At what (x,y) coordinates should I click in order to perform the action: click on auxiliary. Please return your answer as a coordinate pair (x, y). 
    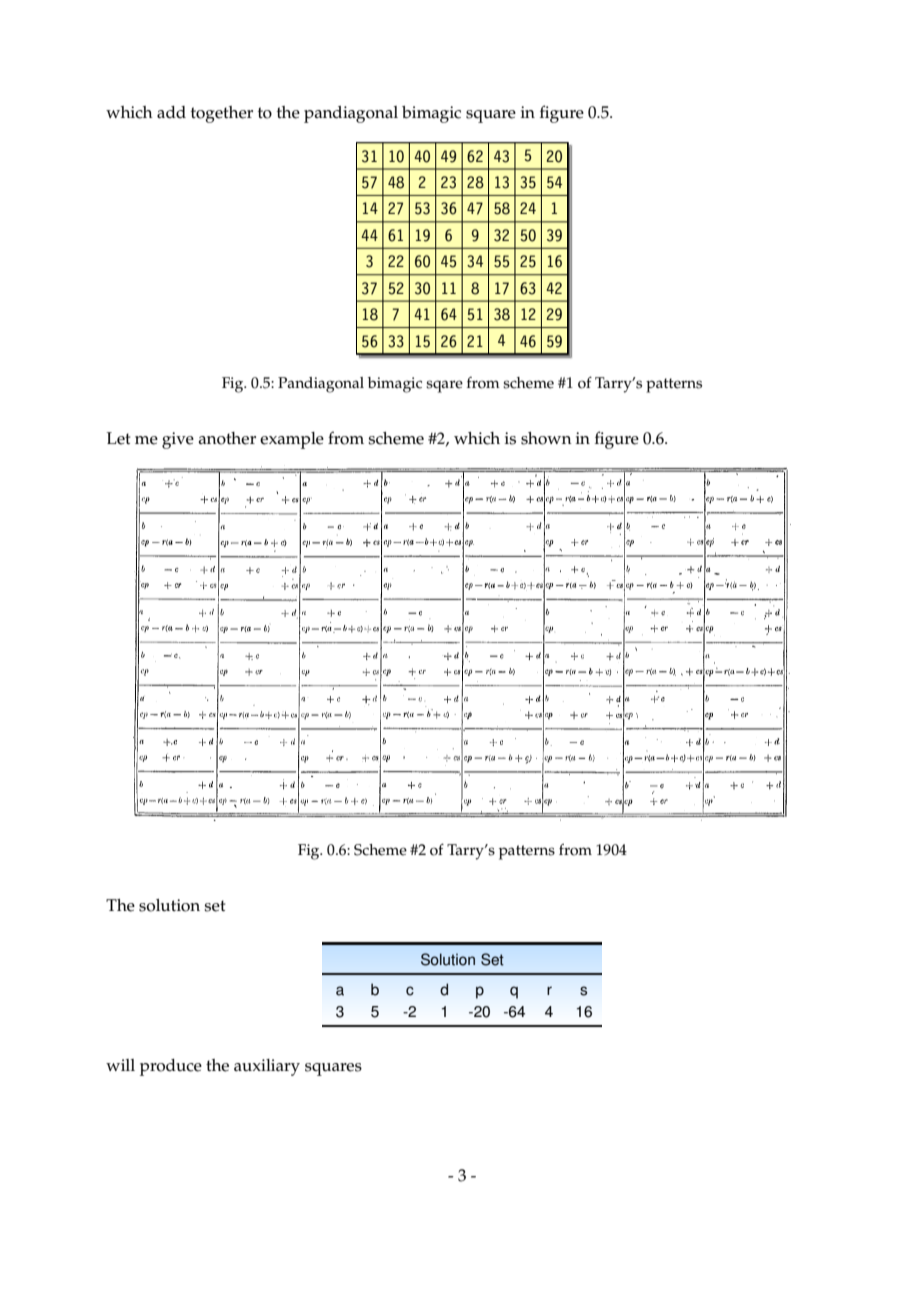
    Looking at the image, I should click on (267, 1067).
